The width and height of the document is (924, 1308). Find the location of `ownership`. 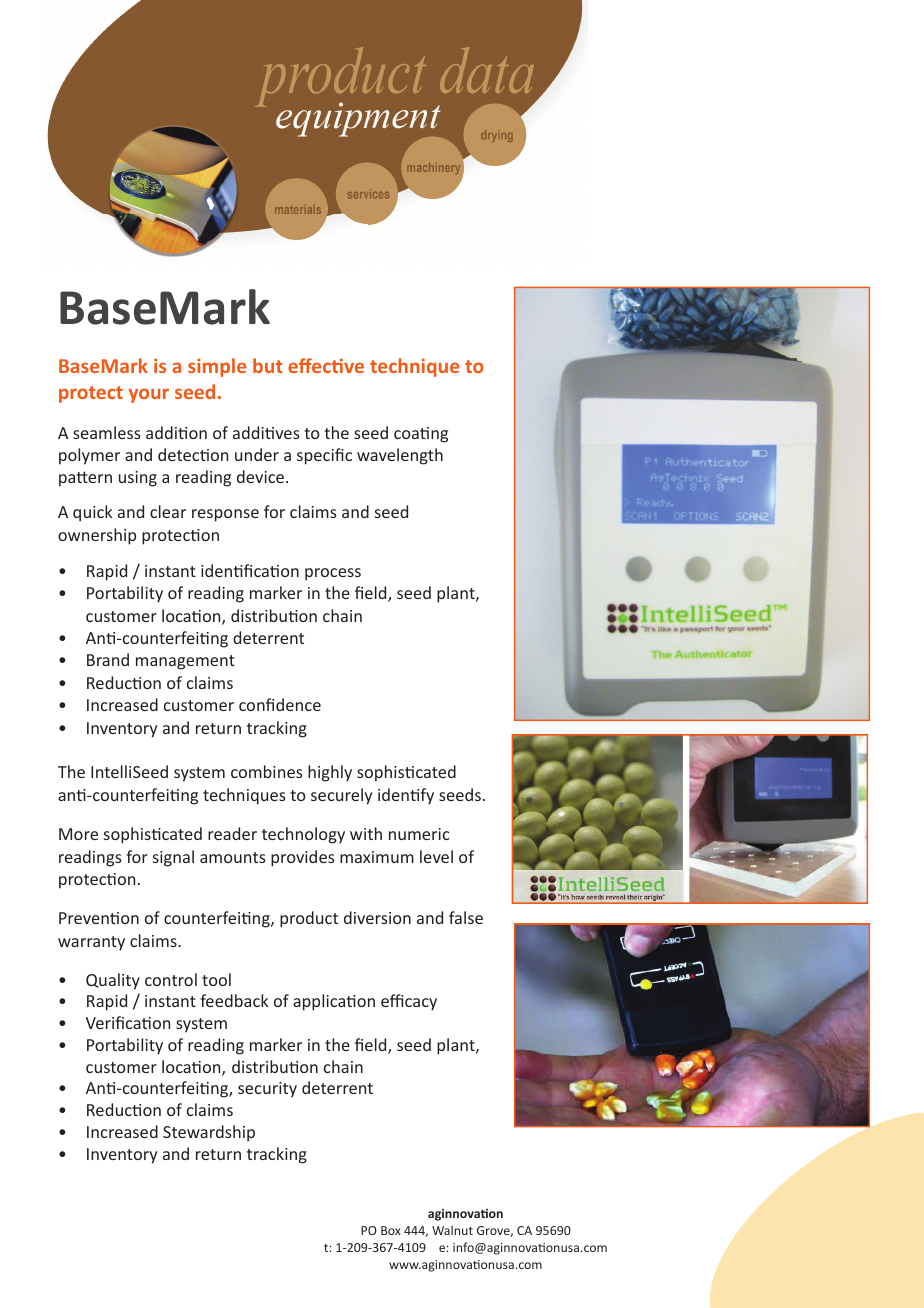

ownership is located at coordinates (97, 536).
